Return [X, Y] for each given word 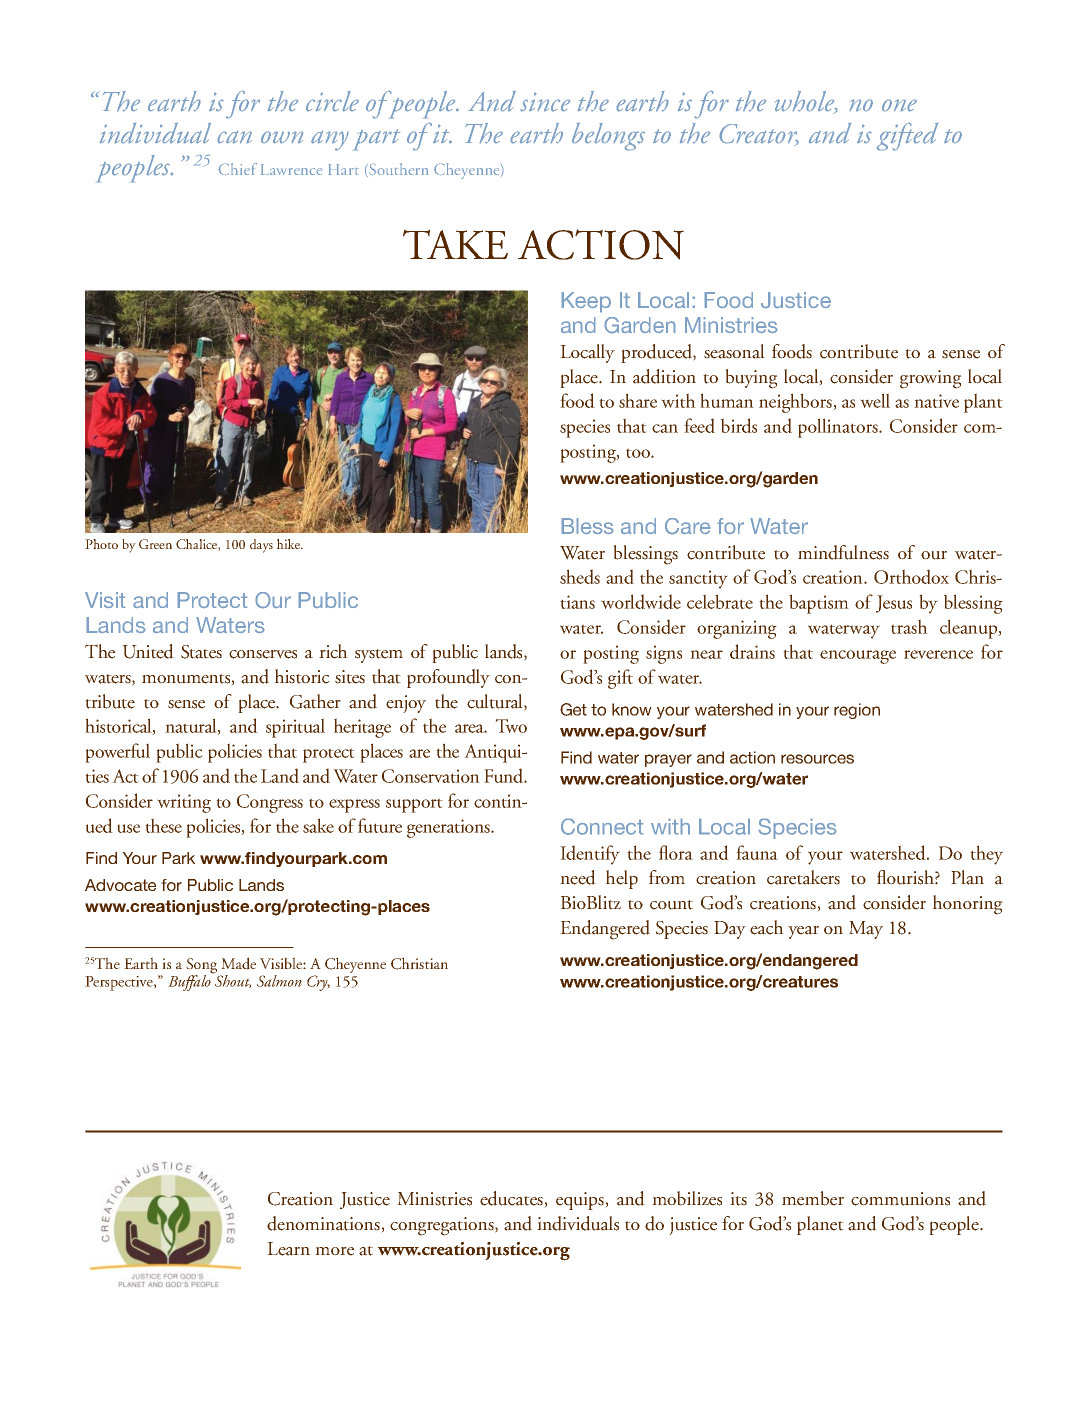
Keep [586, 302]
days [261, 546]
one [899, 105]
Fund [505, 775]
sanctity [698, 579]
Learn [288, 1249]
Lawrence [291, 169]
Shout [232, 980]
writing [184, 803]
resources [817, 759]
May [866, 930]
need [578, 877]
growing [931, 379]
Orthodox [911, 576]
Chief [238, 169]
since [545, 102]
